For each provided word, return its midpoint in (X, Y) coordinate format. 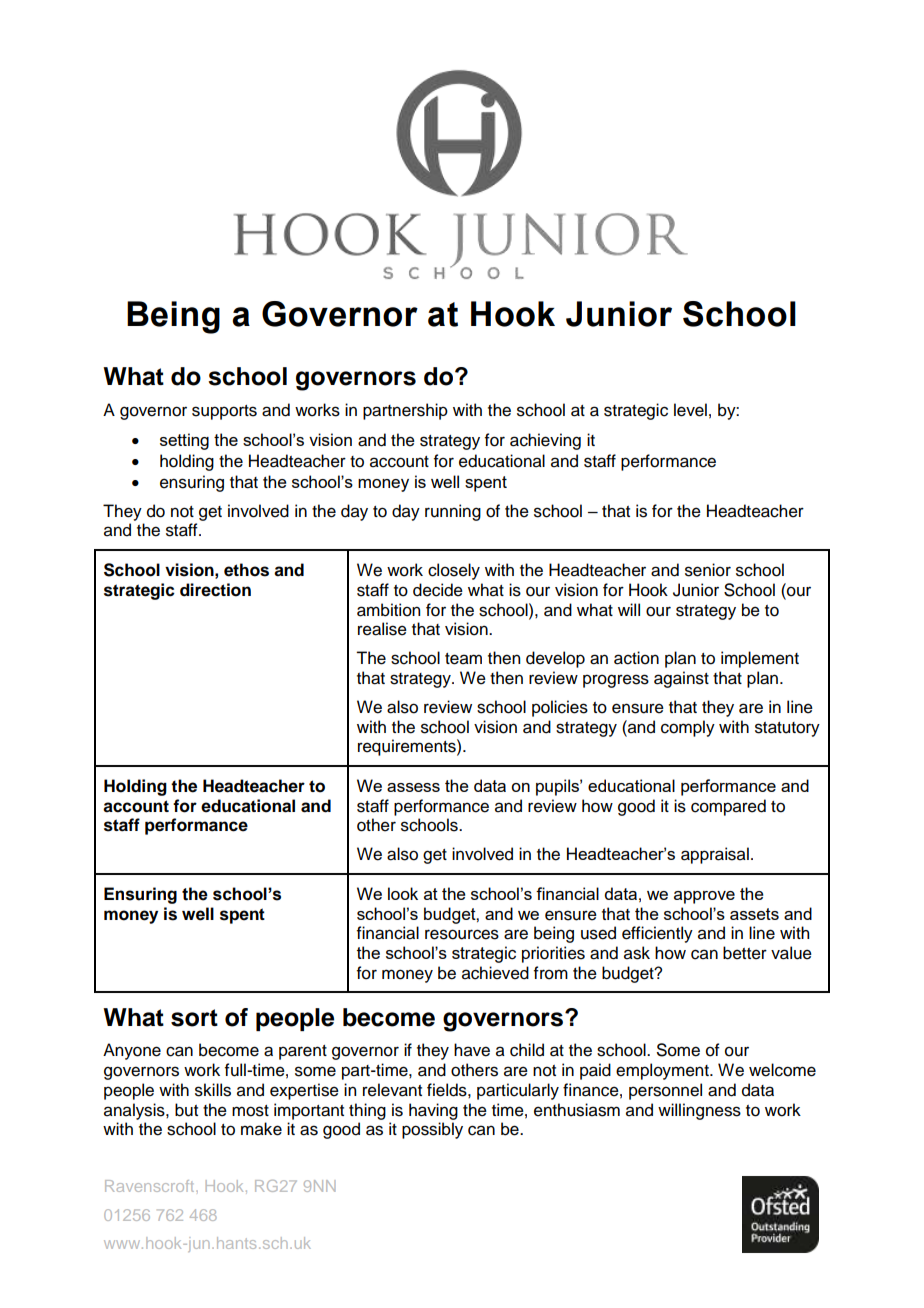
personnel (665, 1091)
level (690, 410)
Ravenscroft (151, 1186)
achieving (545, 441)
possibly (432, 1130)
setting (184, 441)
